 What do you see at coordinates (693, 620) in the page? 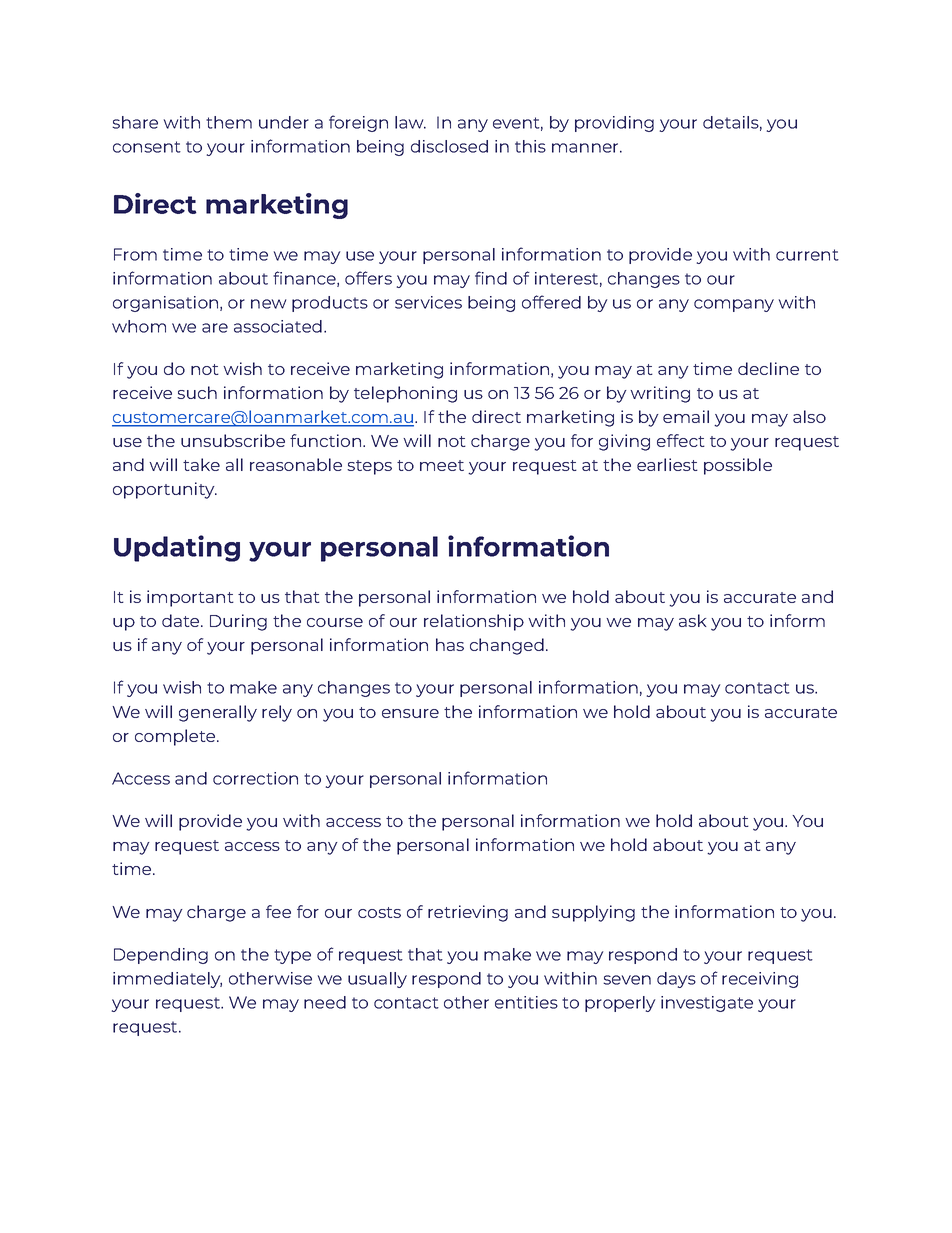
I see `ask` at bounding box center [693, 620].
